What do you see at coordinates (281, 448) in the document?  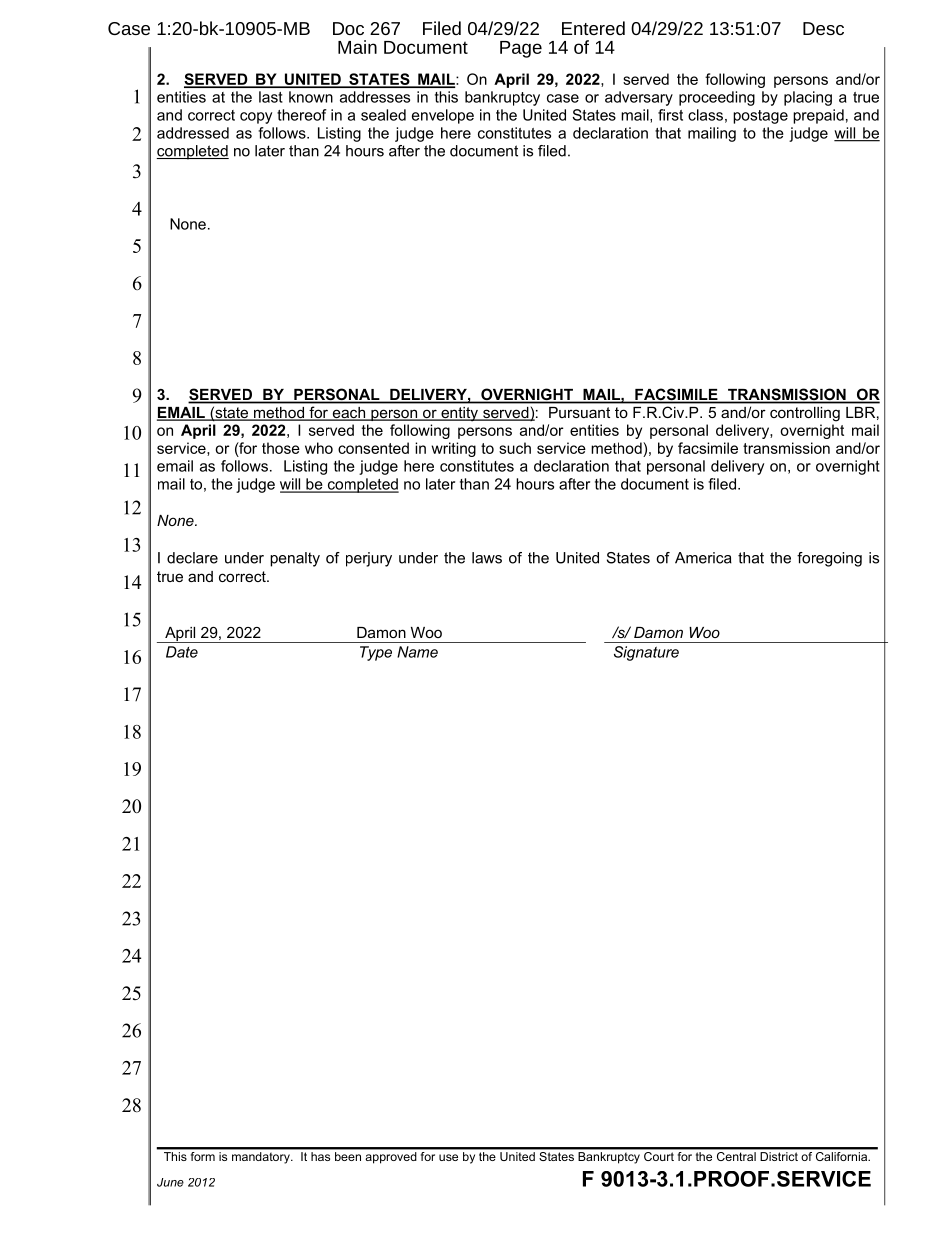 I see `those` at bounding box center [281, 448].
